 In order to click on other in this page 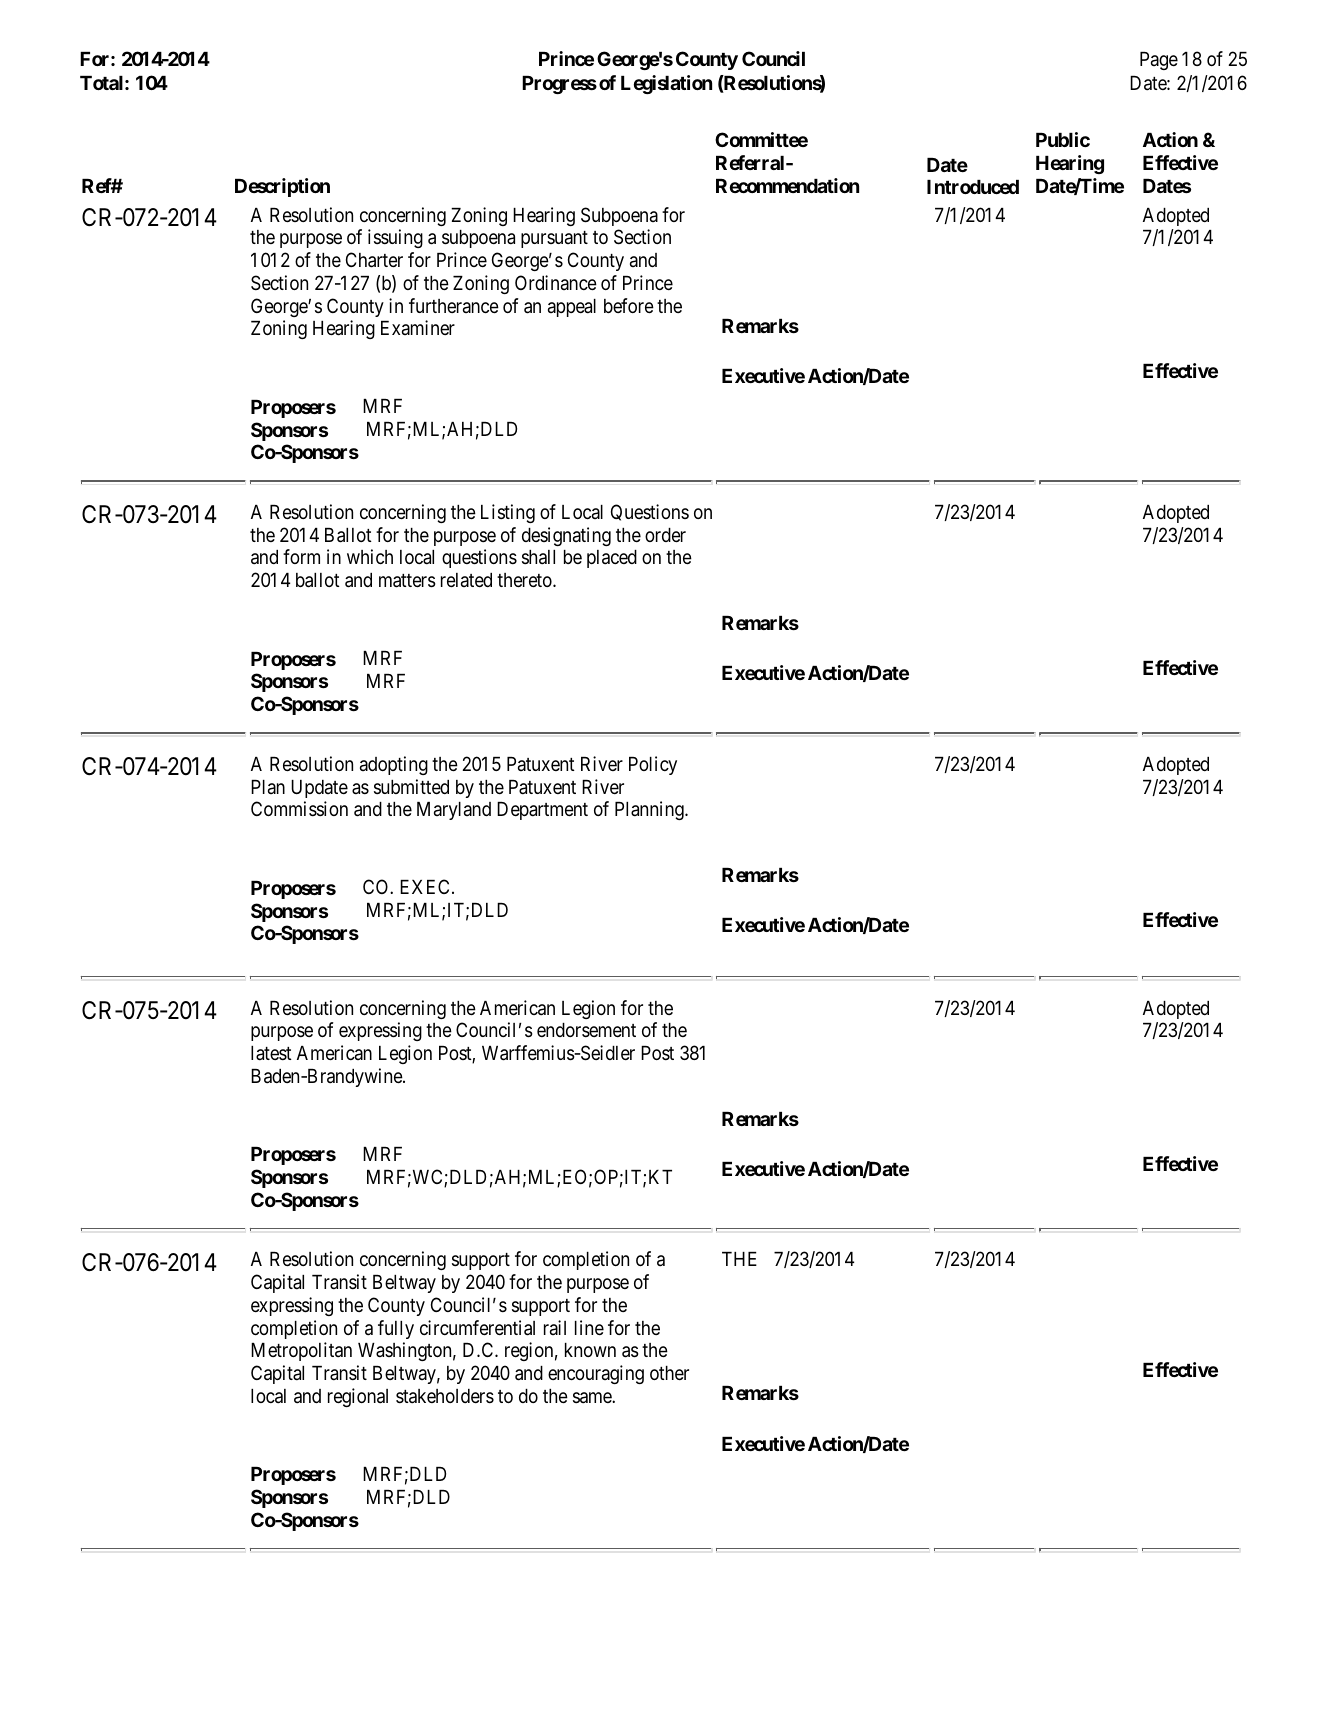, I will do `click(669, 1373)`.
